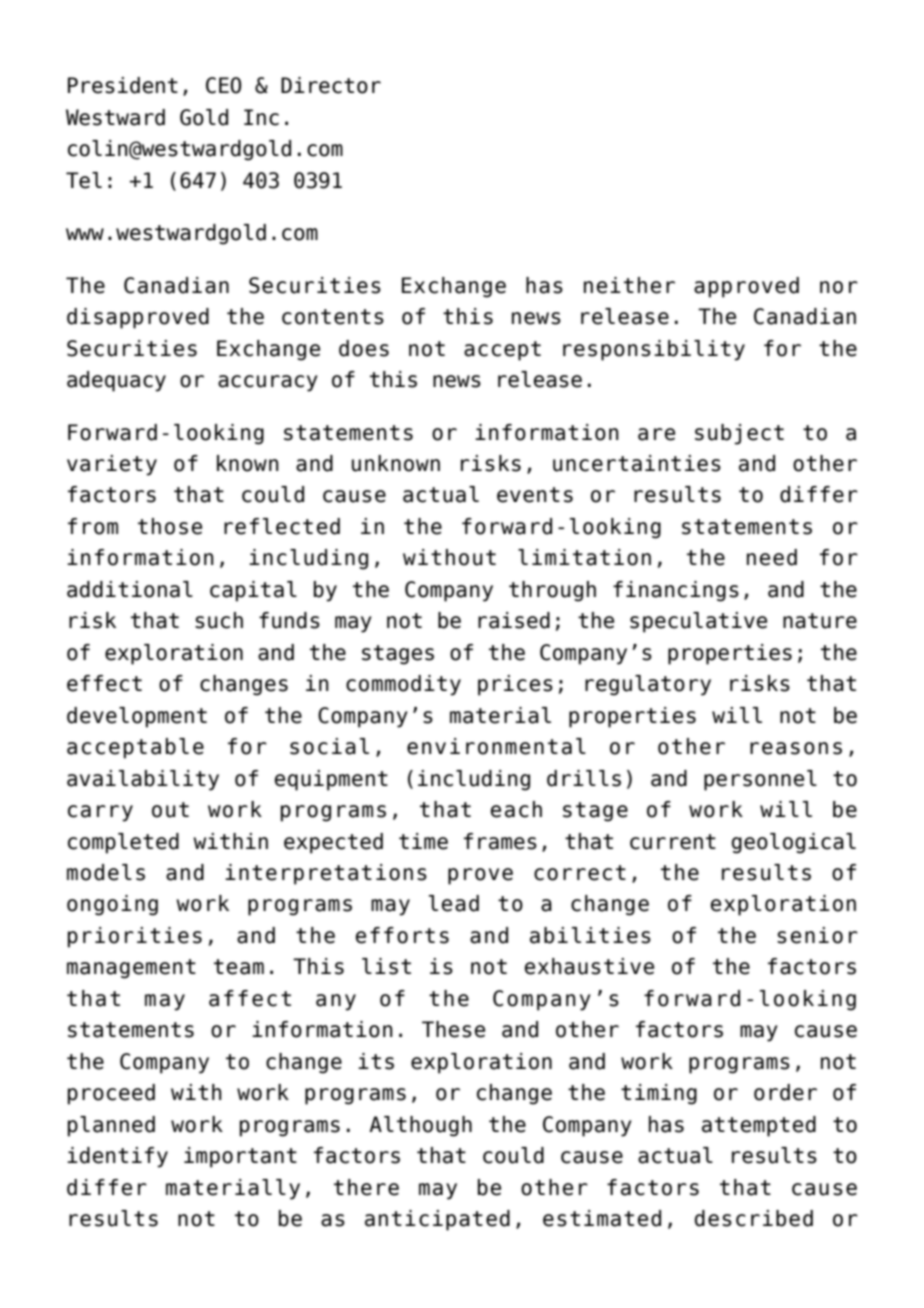  Describe the element at coordinates (224, 85) in the screenshot. I see `CEO` at that location.
